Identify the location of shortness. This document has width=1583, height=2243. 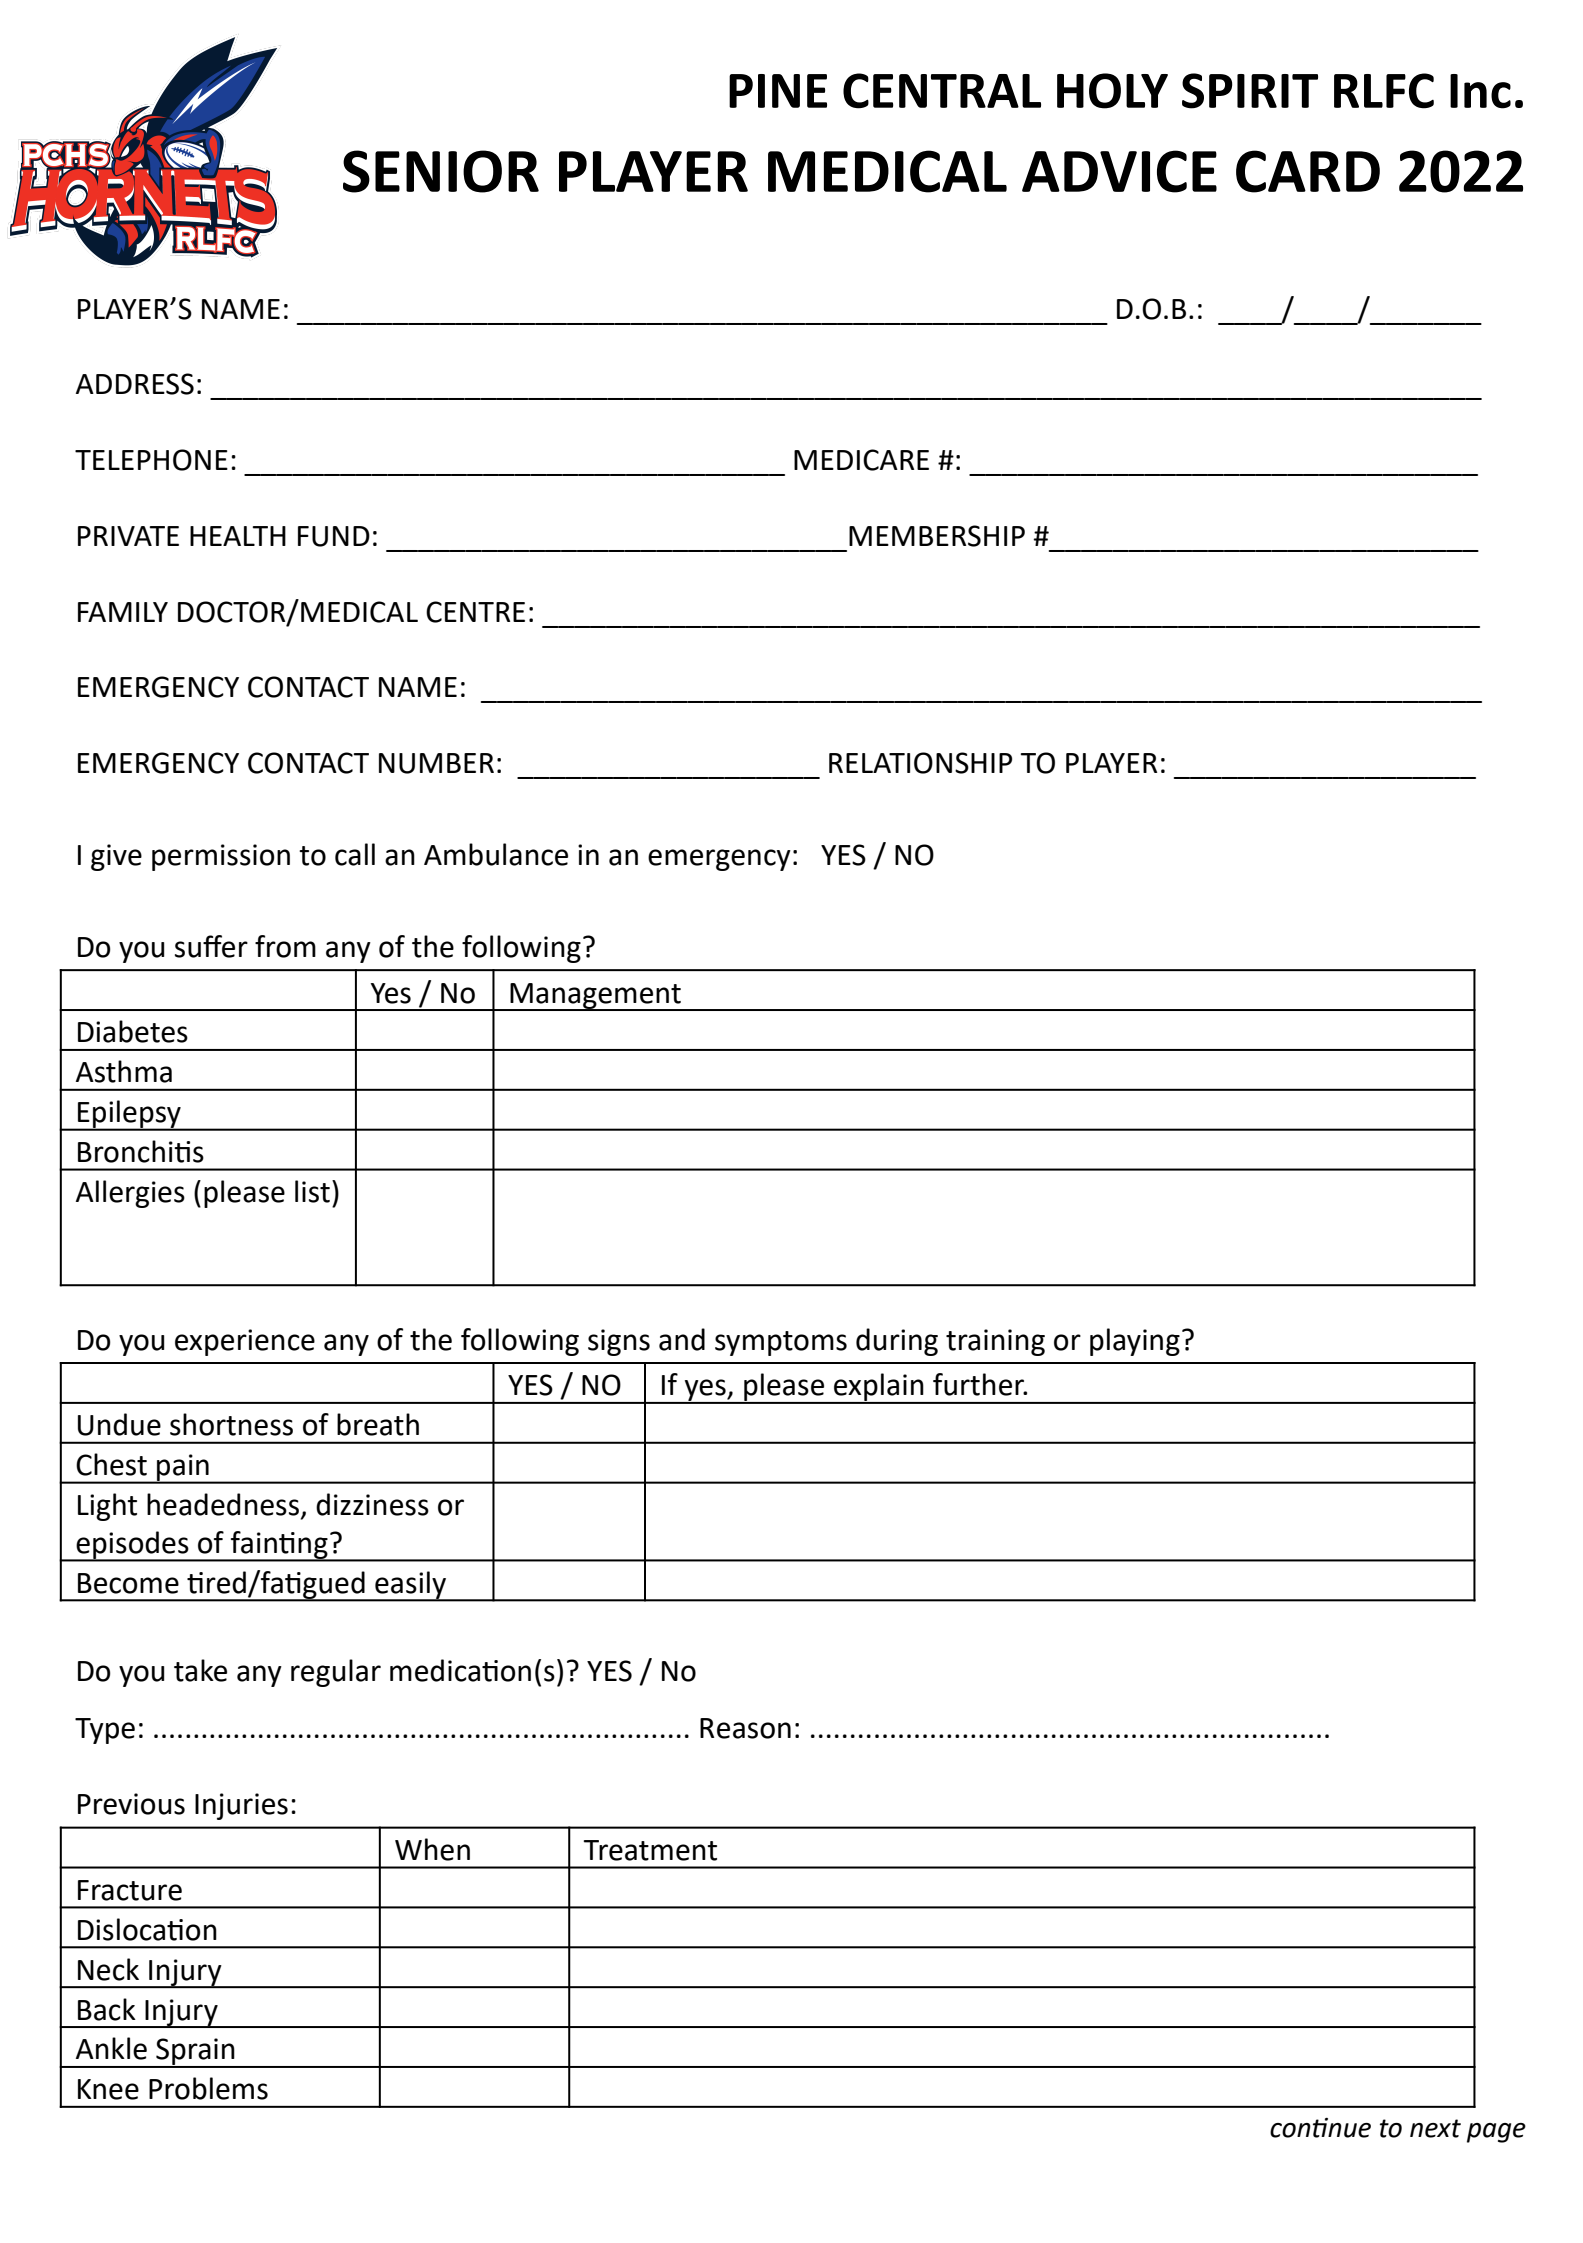
(231, 1424).
